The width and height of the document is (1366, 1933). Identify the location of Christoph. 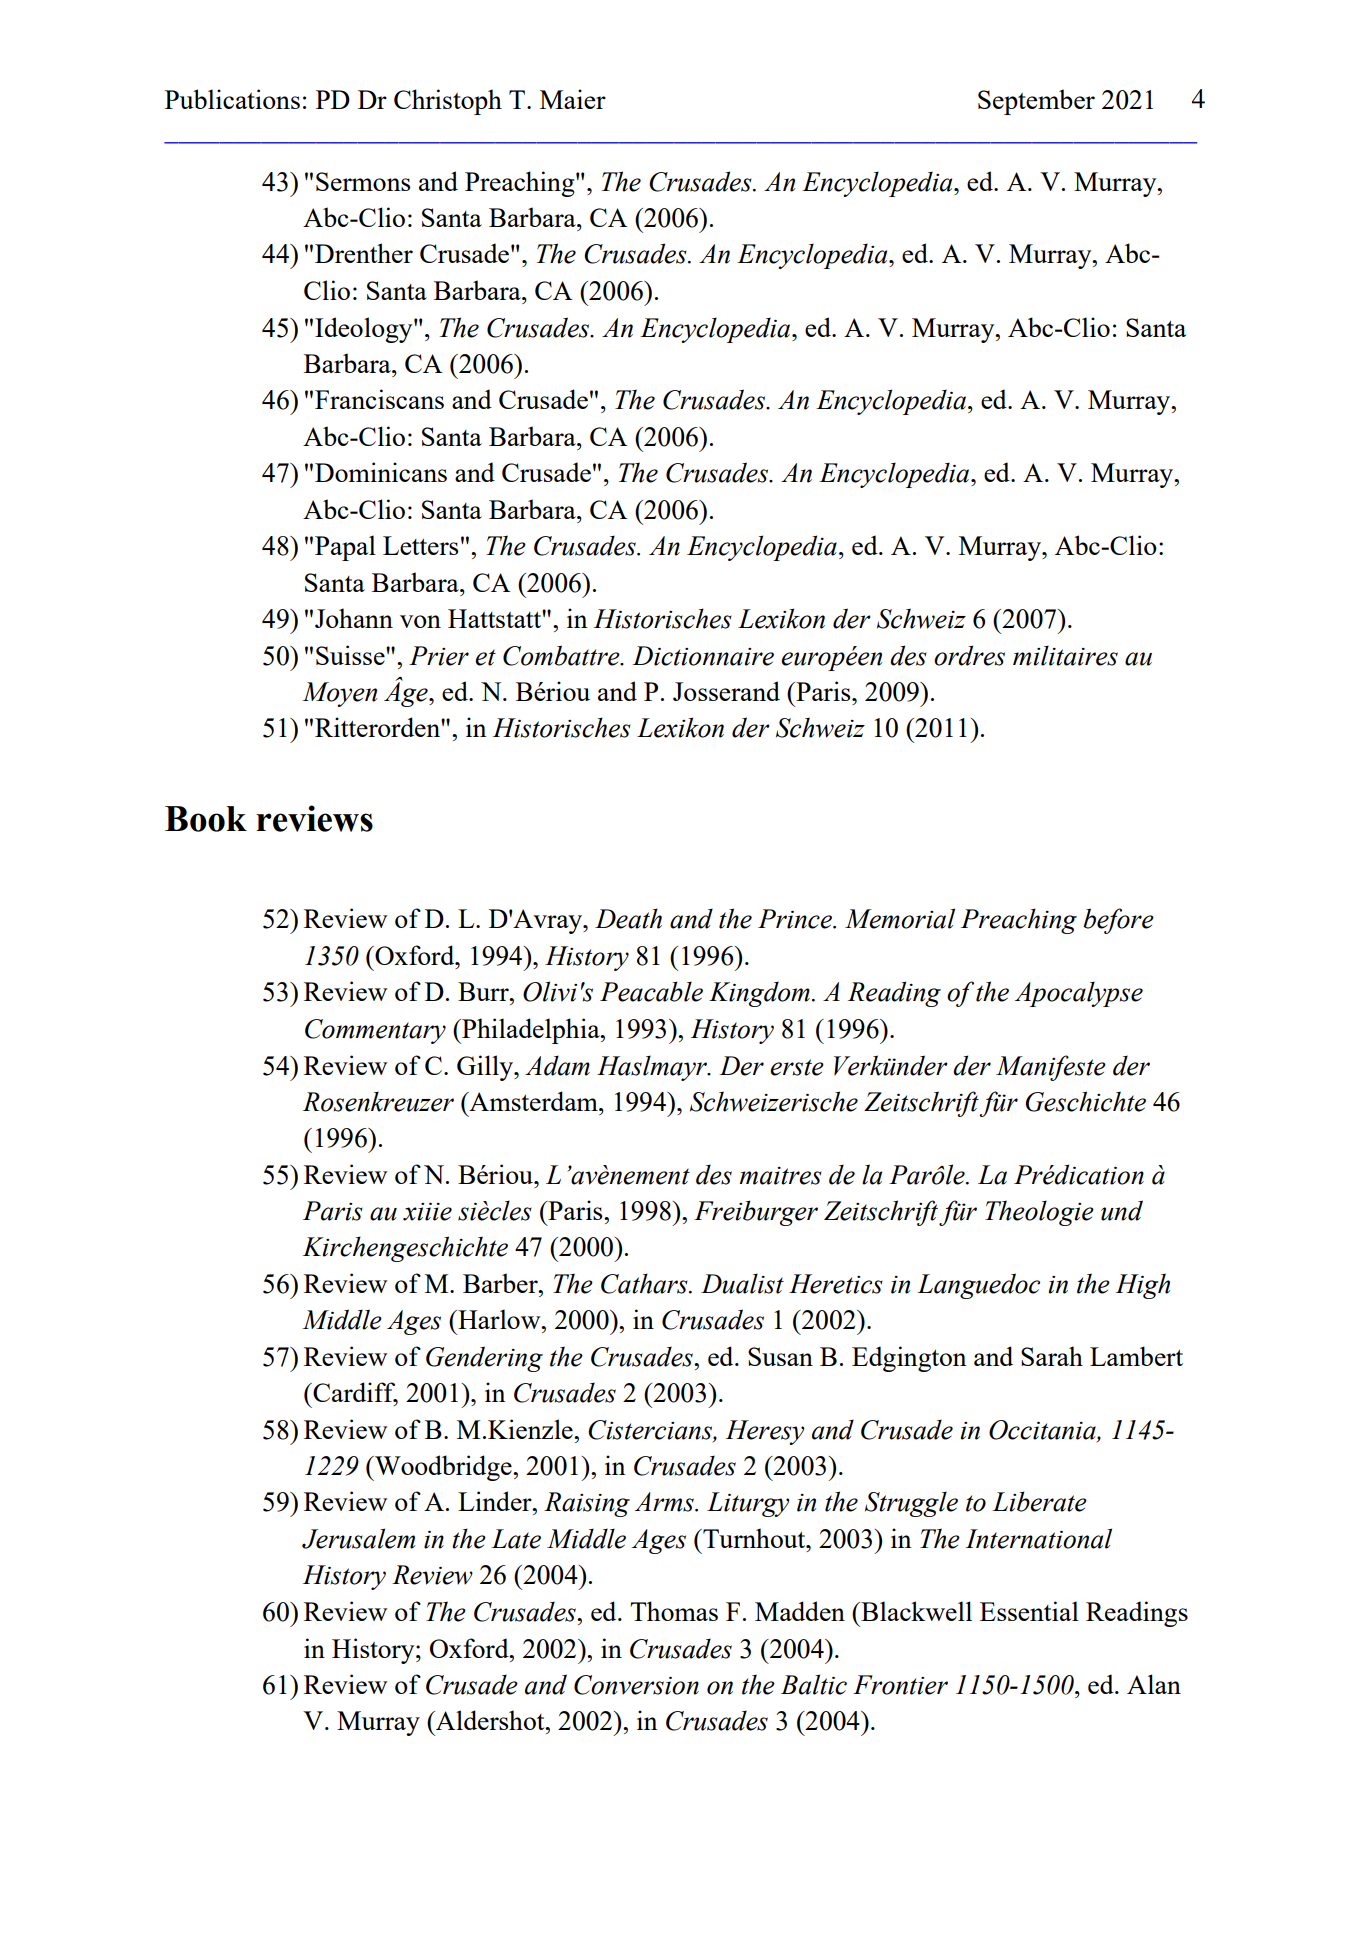
(448, 102).
